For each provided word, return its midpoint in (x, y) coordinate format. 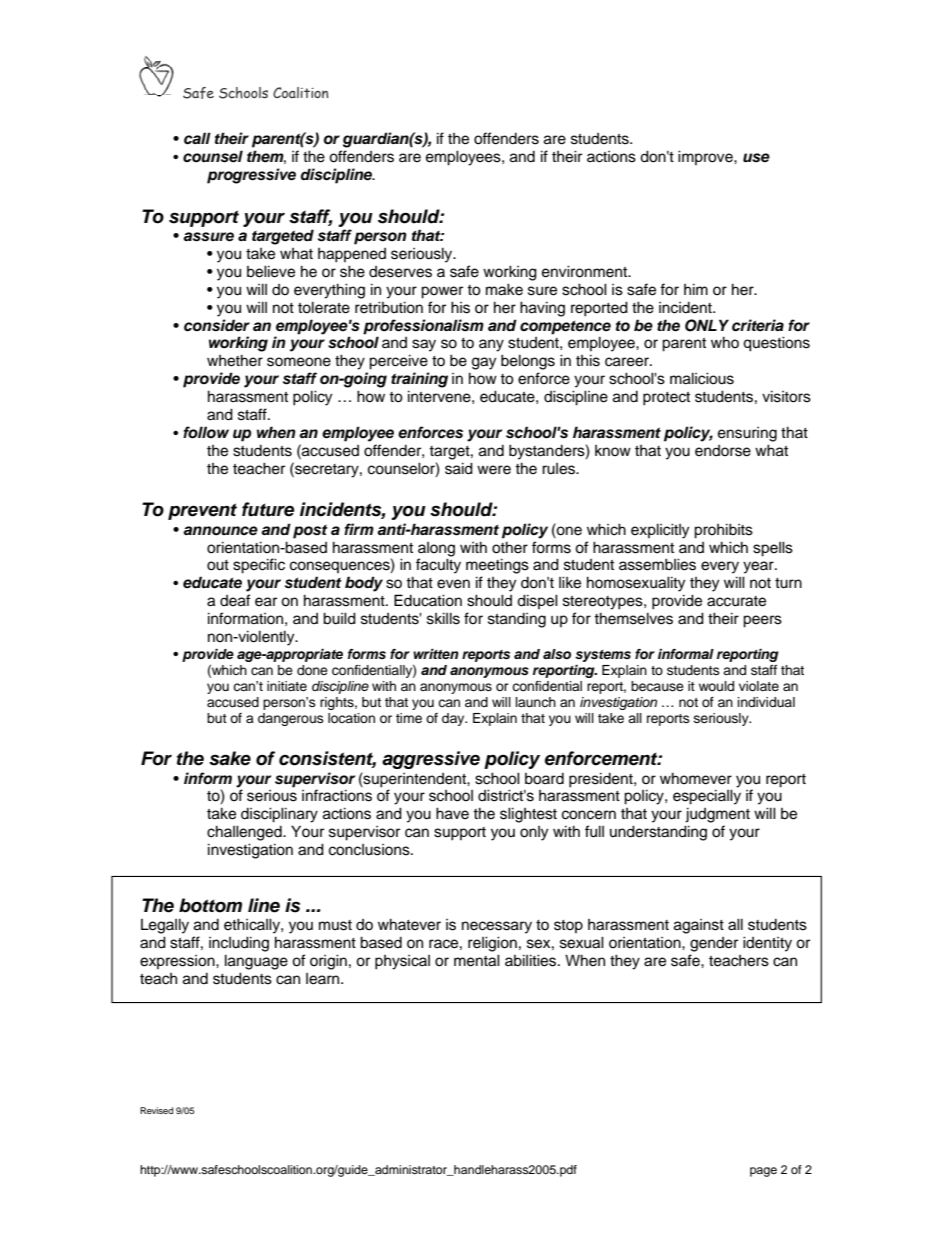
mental (477, 960)
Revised (156, 1110)
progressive (251, 176)
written (436, 654)
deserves (400, 272)
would (716, 686)
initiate (287, 686)
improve (706, 157)
